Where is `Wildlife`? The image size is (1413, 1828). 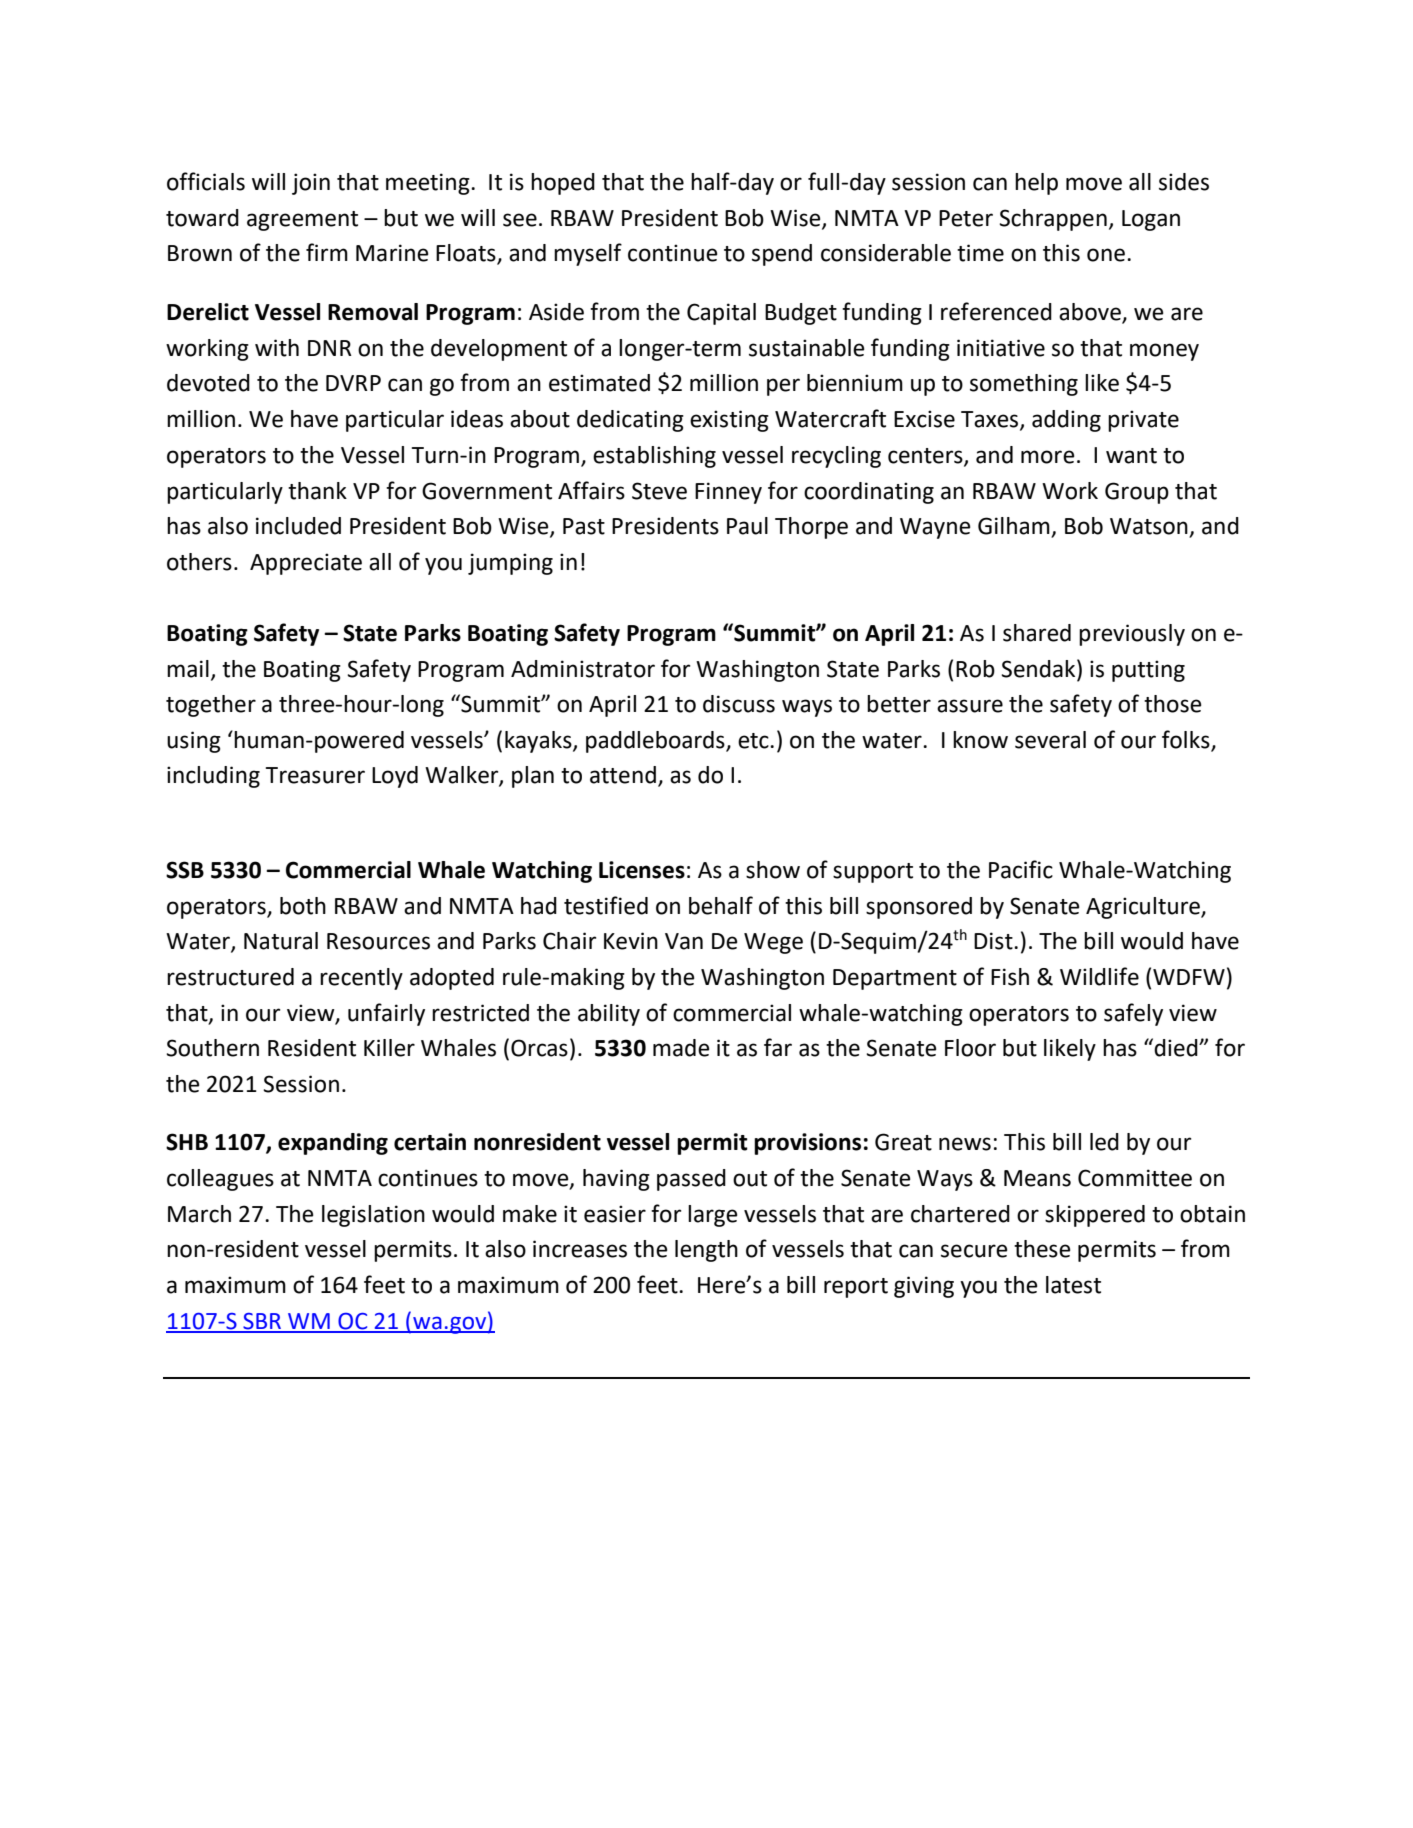
Wildlife is located at coordinates (1099, 976).
